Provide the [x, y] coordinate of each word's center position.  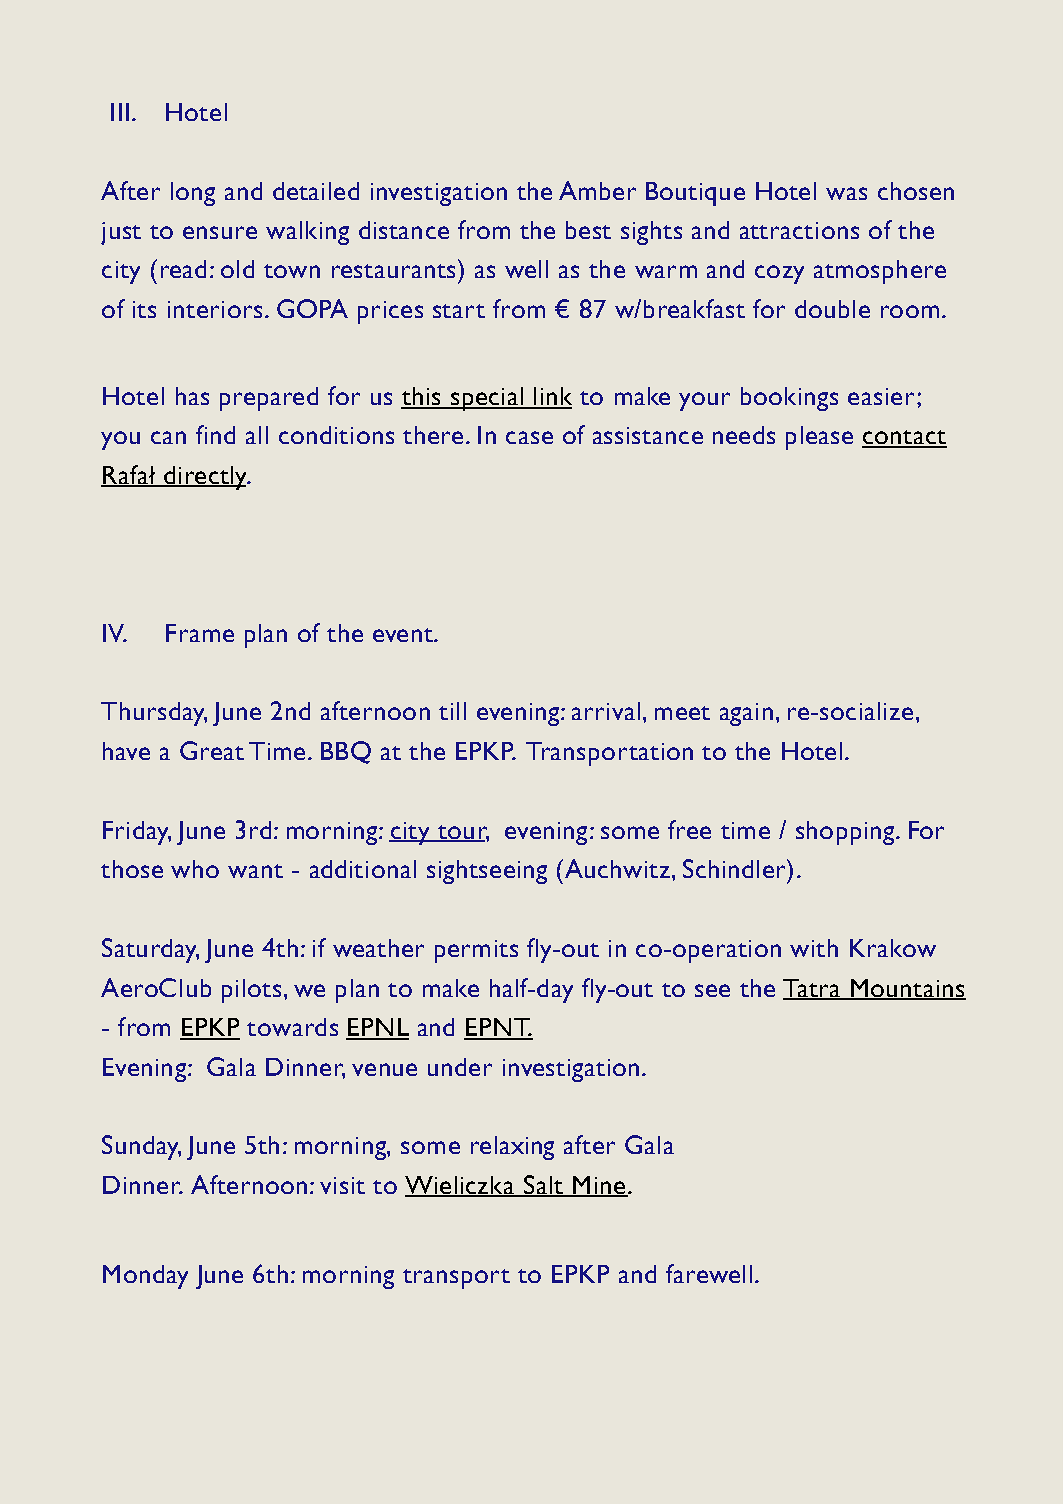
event [404, 635]
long [193, 194]
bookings [789, 399]
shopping [846, 833]
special [487, 399]
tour [462, 833]
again [746, 714]
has [192, 396]
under [460, 1067]
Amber [597, 190]
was [846, 193]
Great [212, 750]
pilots [251, 991]
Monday [145, 1277]
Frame [200, 633]
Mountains [907, 989]
